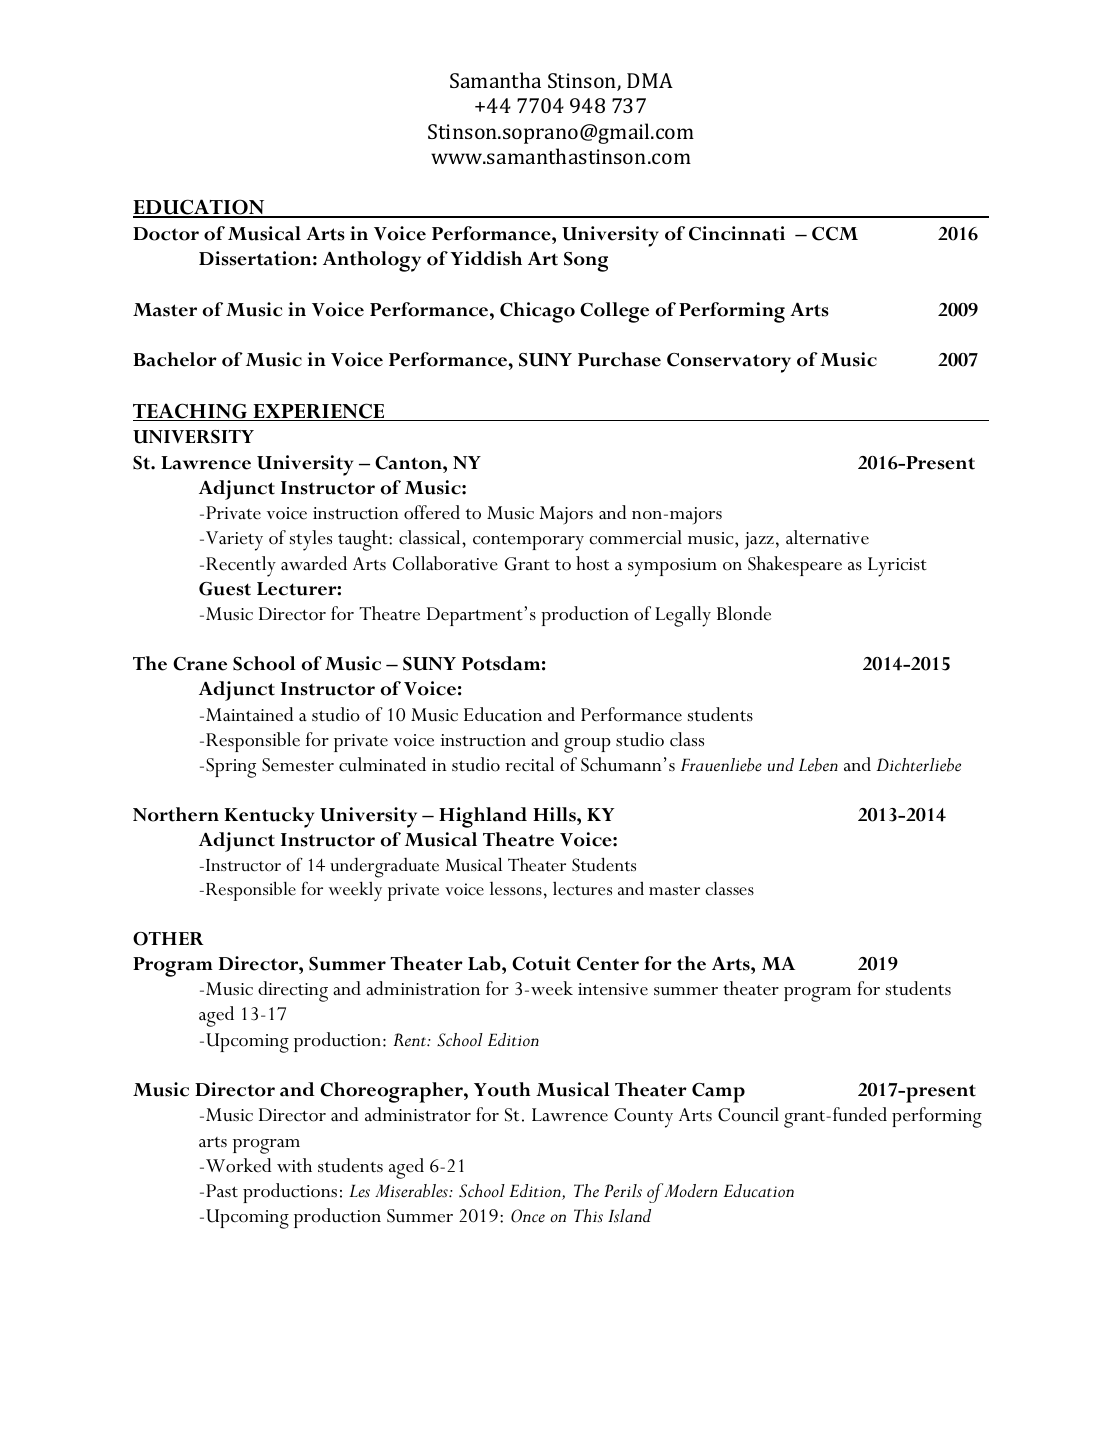 The height and width of the page is (1450, 1120). What do you see at coordinates (592, 563) in the page?
I see `host` at bounding box center [592, 563].
